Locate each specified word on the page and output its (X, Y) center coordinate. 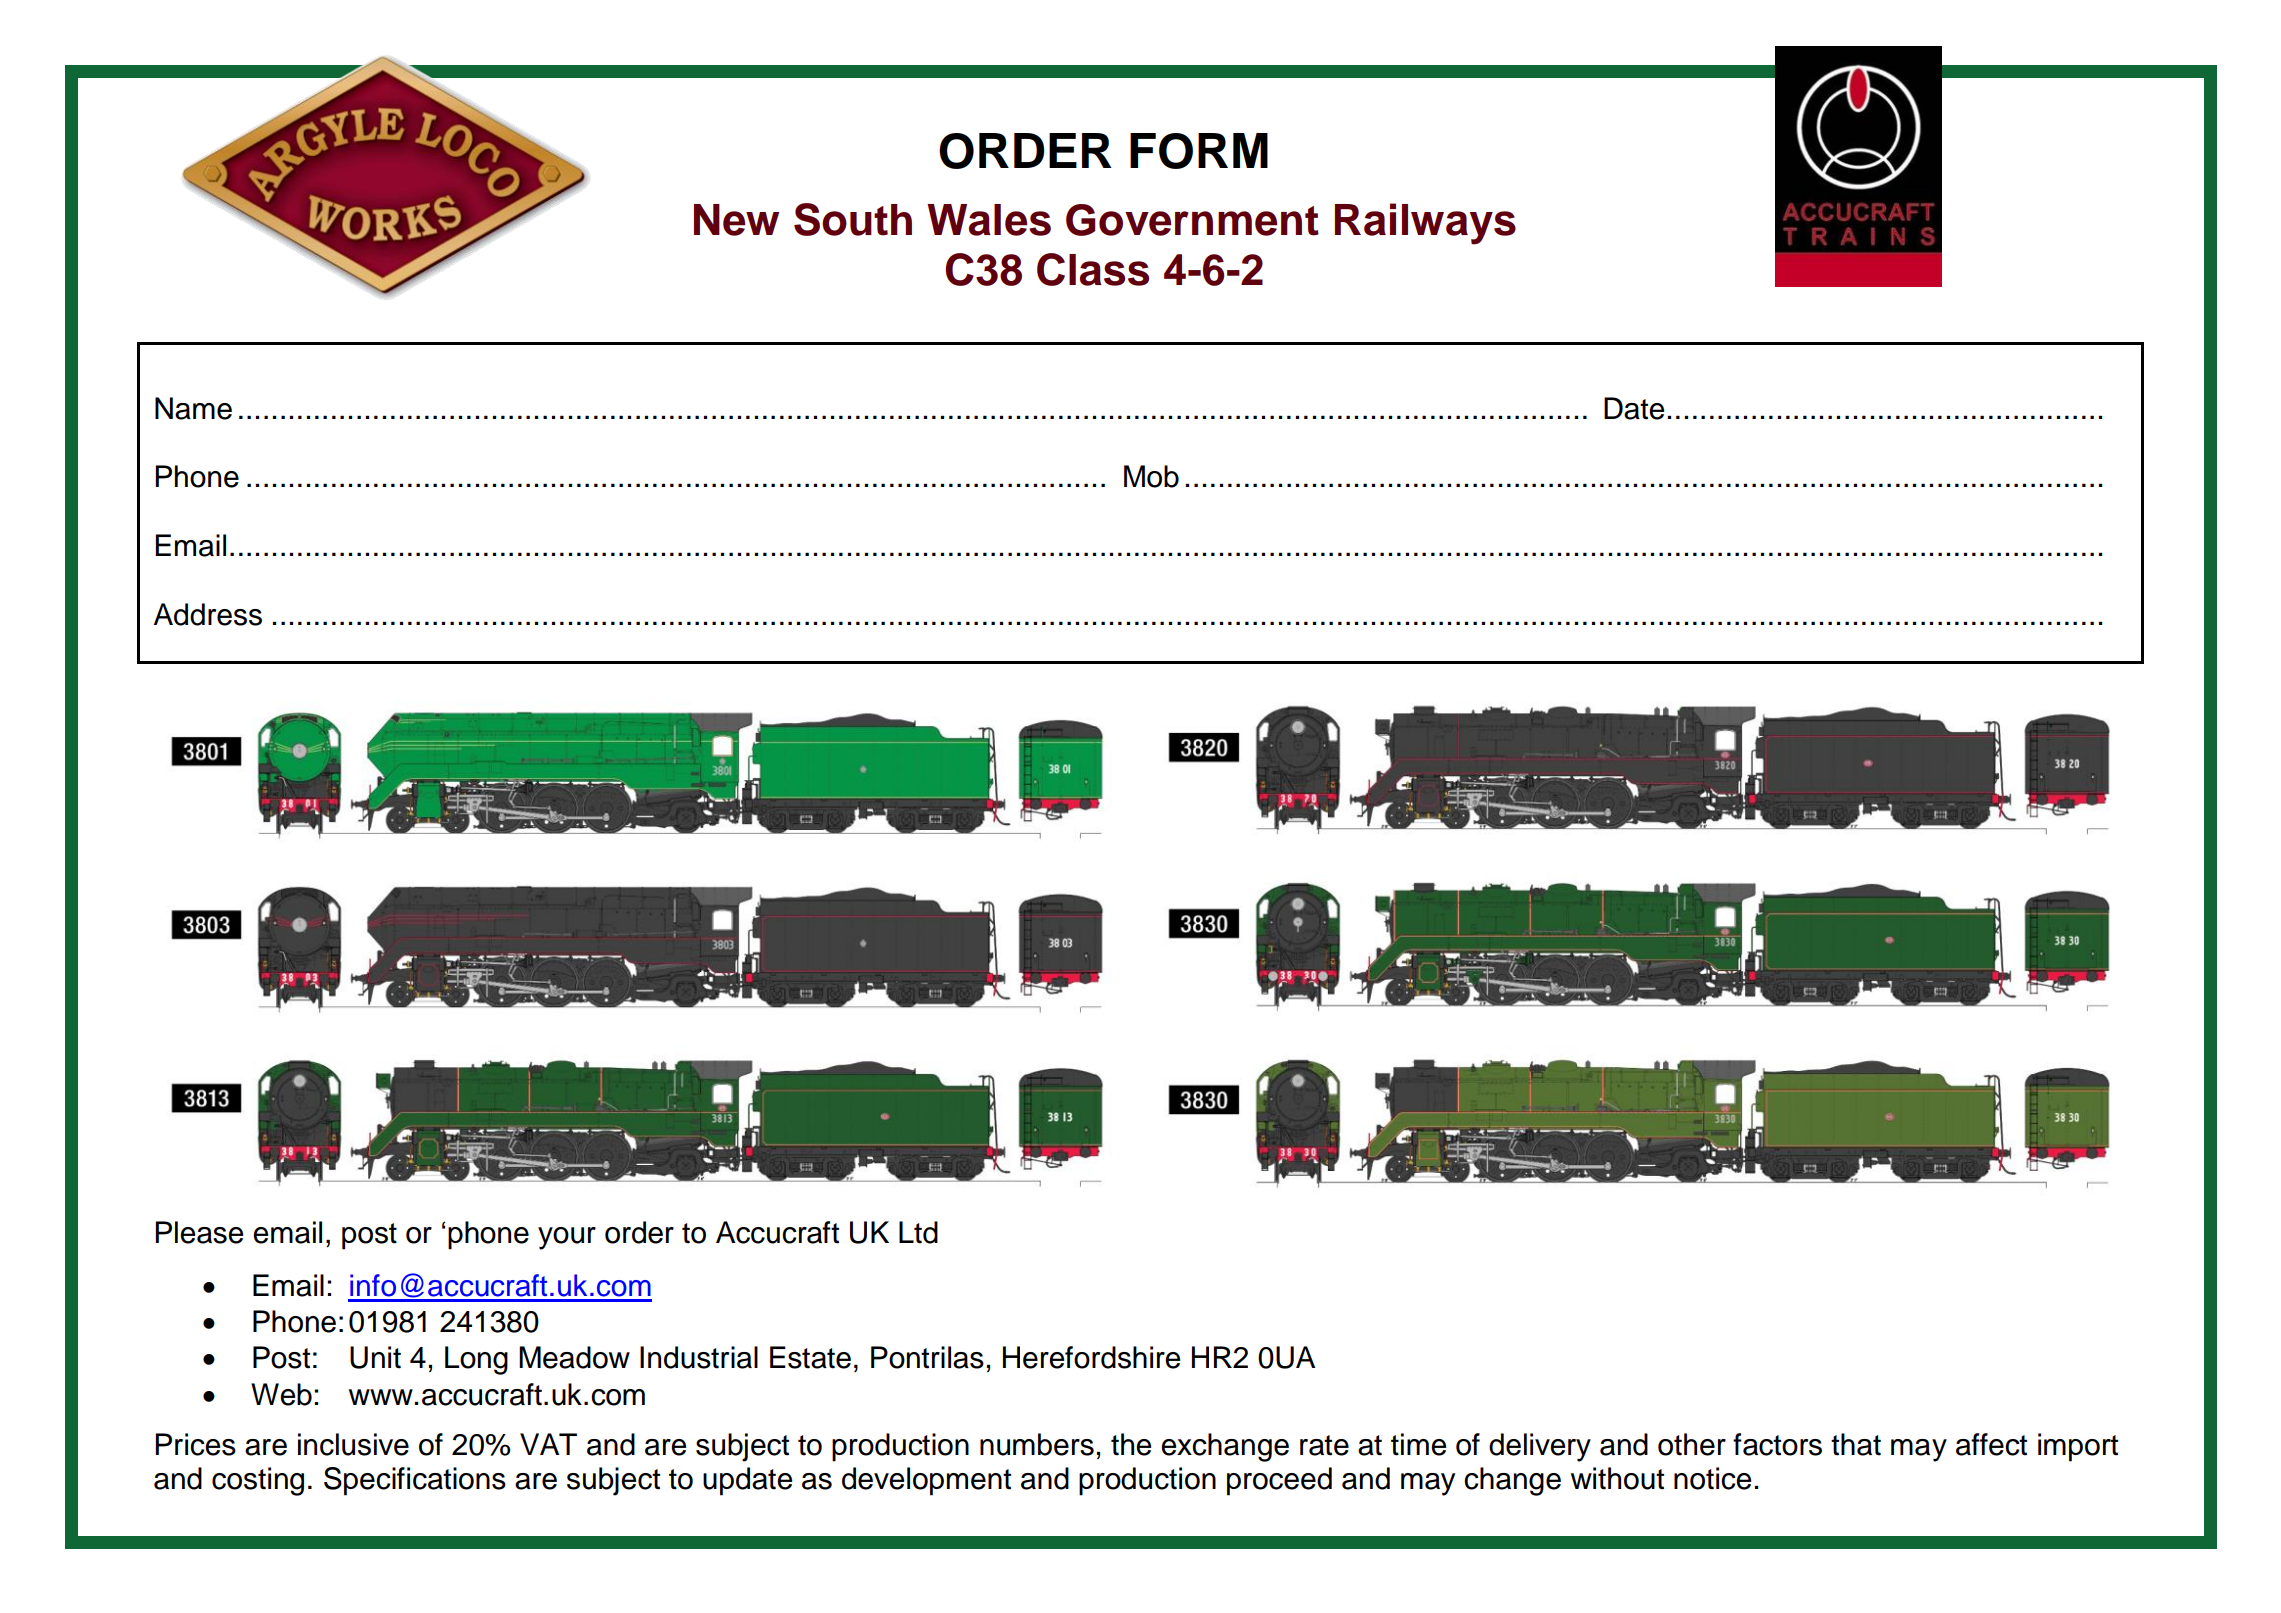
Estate (810, 1357)
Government (1192, 220)
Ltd (918, 1232)
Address (208, 614)
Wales (989, 220)
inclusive (353, 1444)
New (736, 220)
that (1856, 1444)
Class (1093, 269)
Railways (1425, 224)
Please (199, 1232)
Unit (375, 1357)
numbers (1037, 1444)
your (567, 1238)
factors (1777, 1444)
